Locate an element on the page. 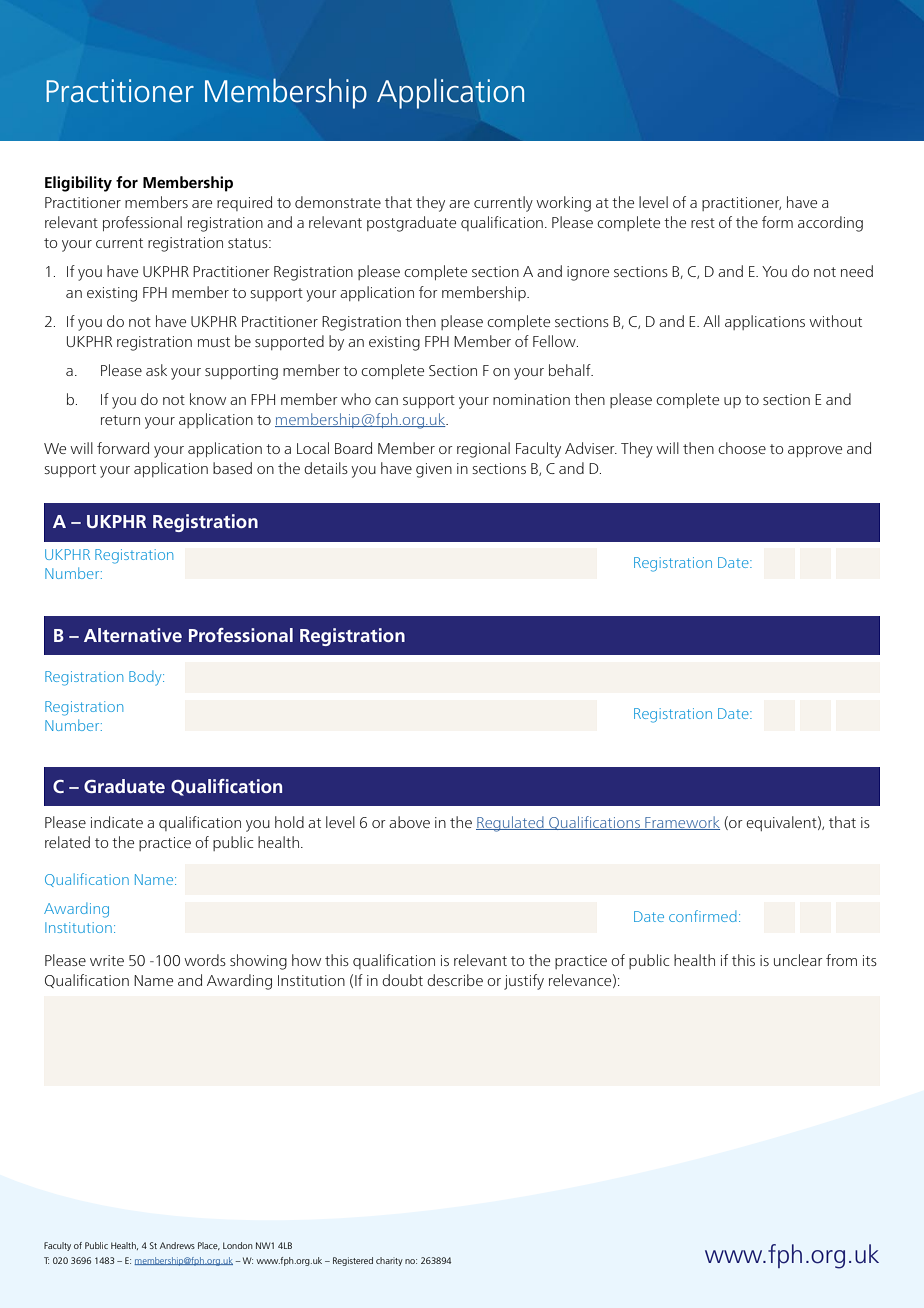 Image resolution: width=924 pixels, height=1308 pixels. working is located at coordinates (563, 204).
